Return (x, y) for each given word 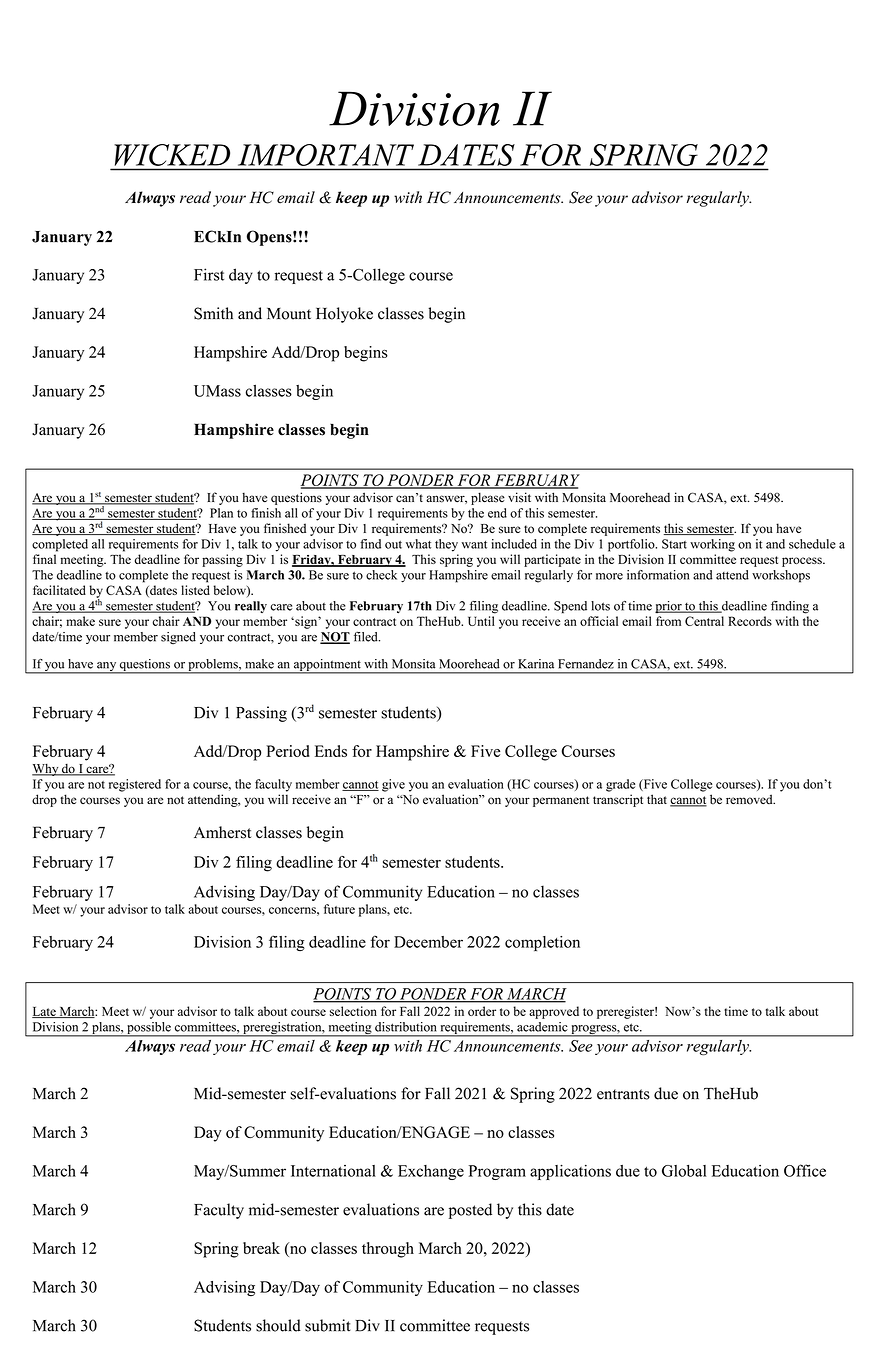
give (393, 785)
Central (704, 621)
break (261, 1248)
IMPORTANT (326, 155)
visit (519, 497)
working (712, 545)
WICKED (172, 155)
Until (481, 621)
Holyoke (344, 315)
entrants (623, 1094)
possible (149, 1029)
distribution (406, 1027)
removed (750, 799)
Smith (213, 313)
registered (135, 785)
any (107, 668)
